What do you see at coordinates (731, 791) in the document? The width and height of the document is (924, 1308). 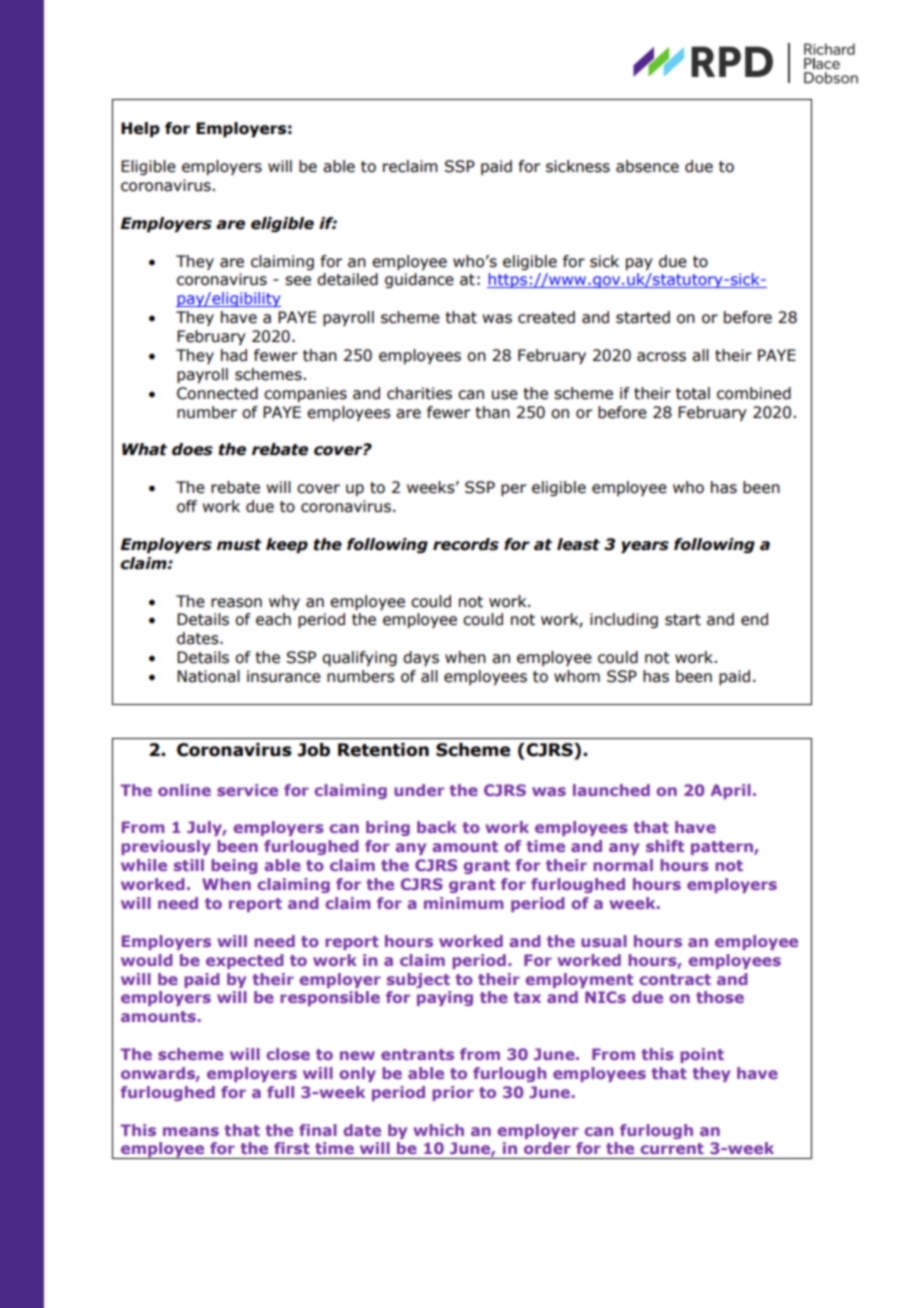 I see `April` at bounding box center [731, 791].
